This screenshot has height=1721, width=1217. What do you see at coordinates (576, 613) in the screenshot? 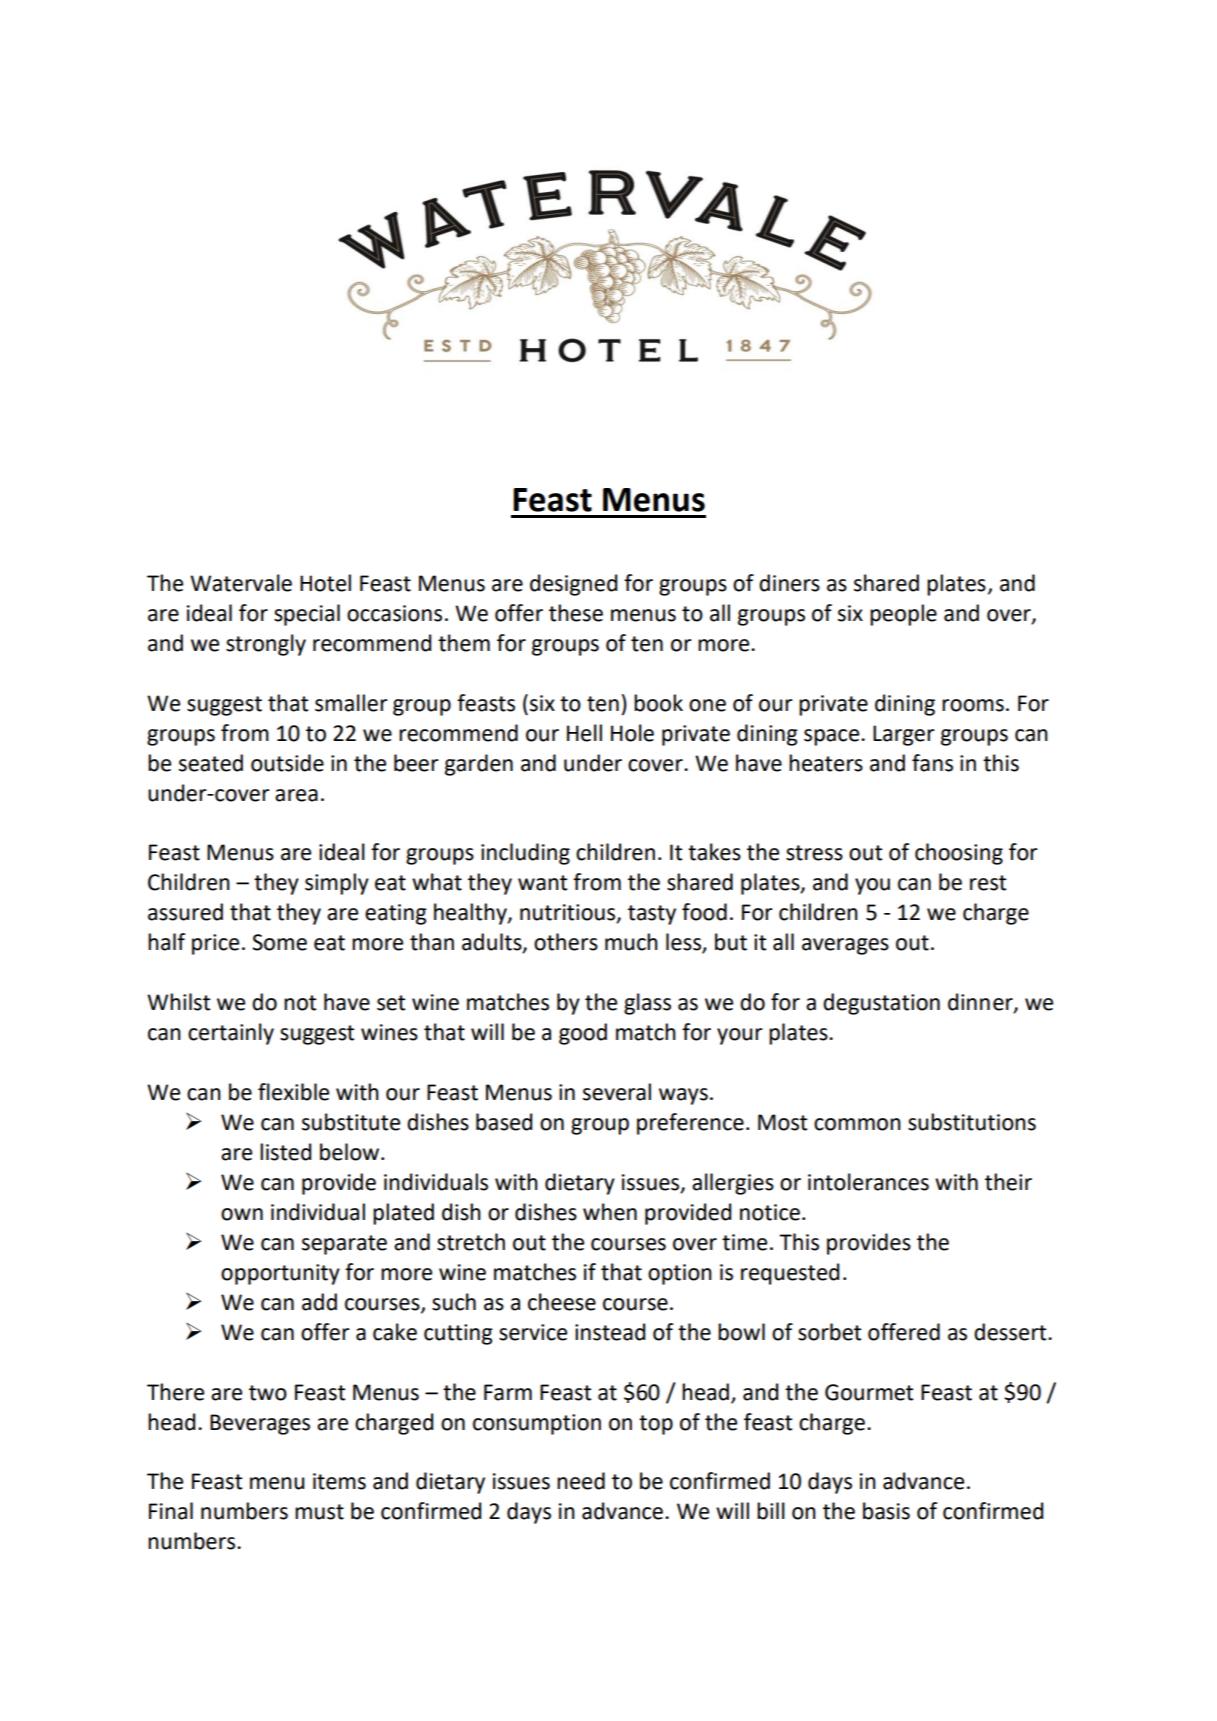
I see `these` at bounding box center [576, 613].
